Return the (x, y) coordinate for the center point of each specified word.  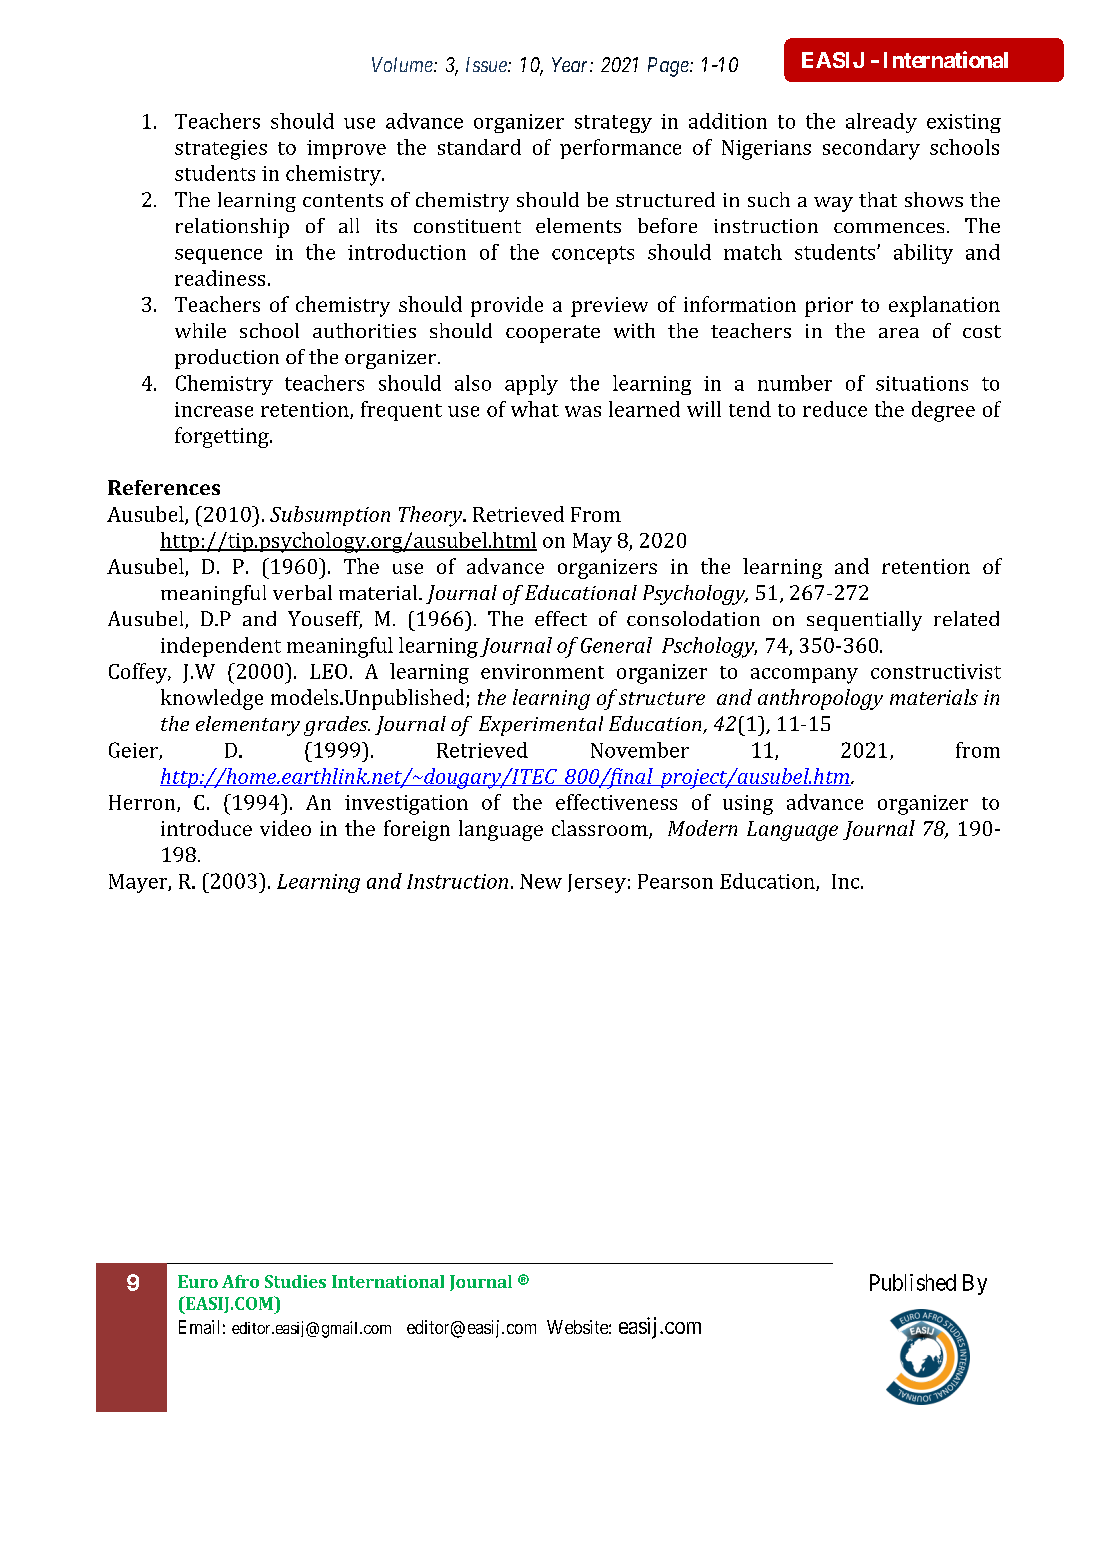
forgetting (223, 437)
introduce (206, 828)
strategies (221, 150)
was (583, 411)
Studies (295, 1281)
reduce (835, 409)
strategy (613, 124)
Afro (240, 1281)
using (748, 805)
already (881, 123)
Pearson (675, 881)
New (541, 881)
